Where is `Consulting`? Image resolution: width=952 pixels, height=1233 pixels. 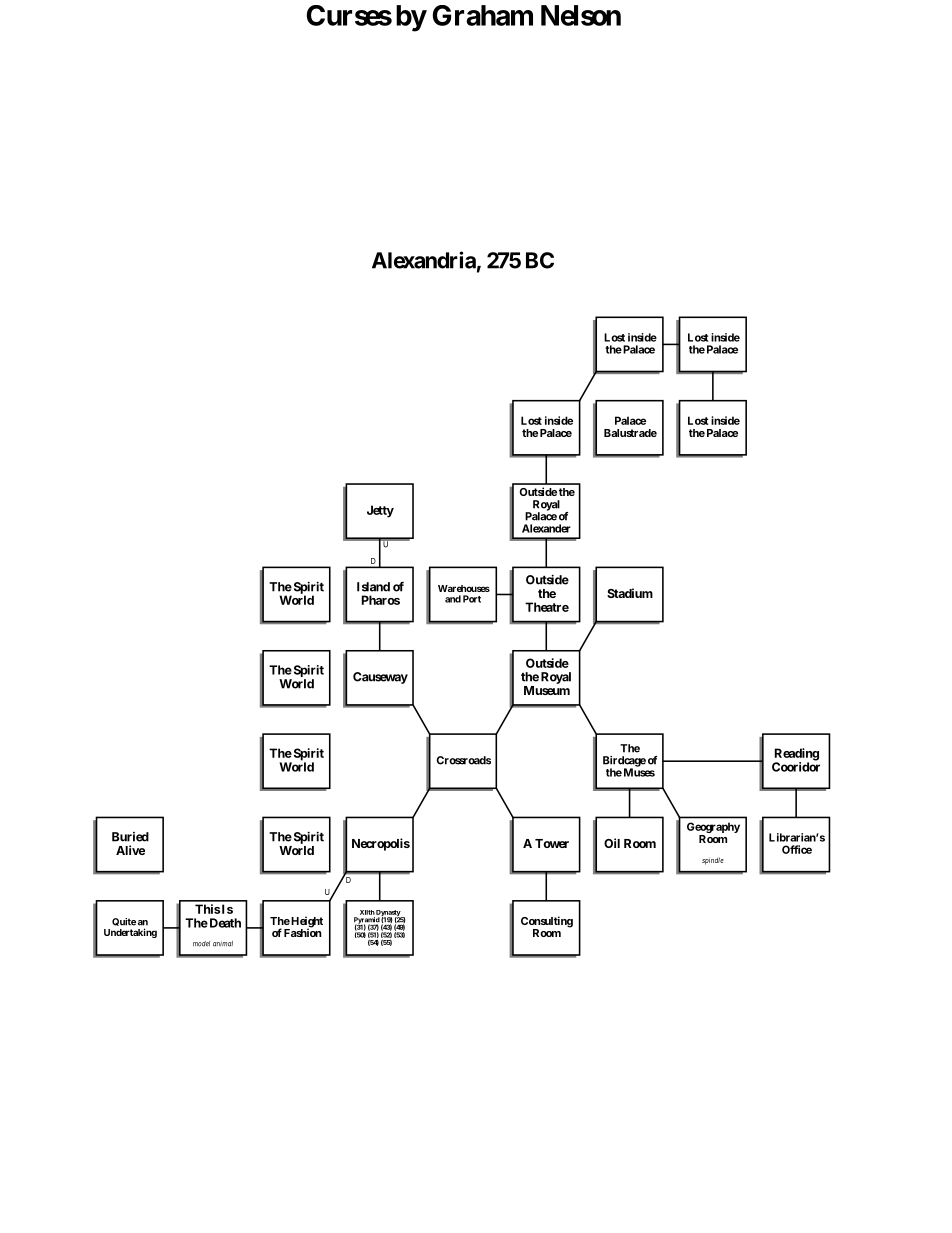
Consulting is located at coordinates (547, 923).
